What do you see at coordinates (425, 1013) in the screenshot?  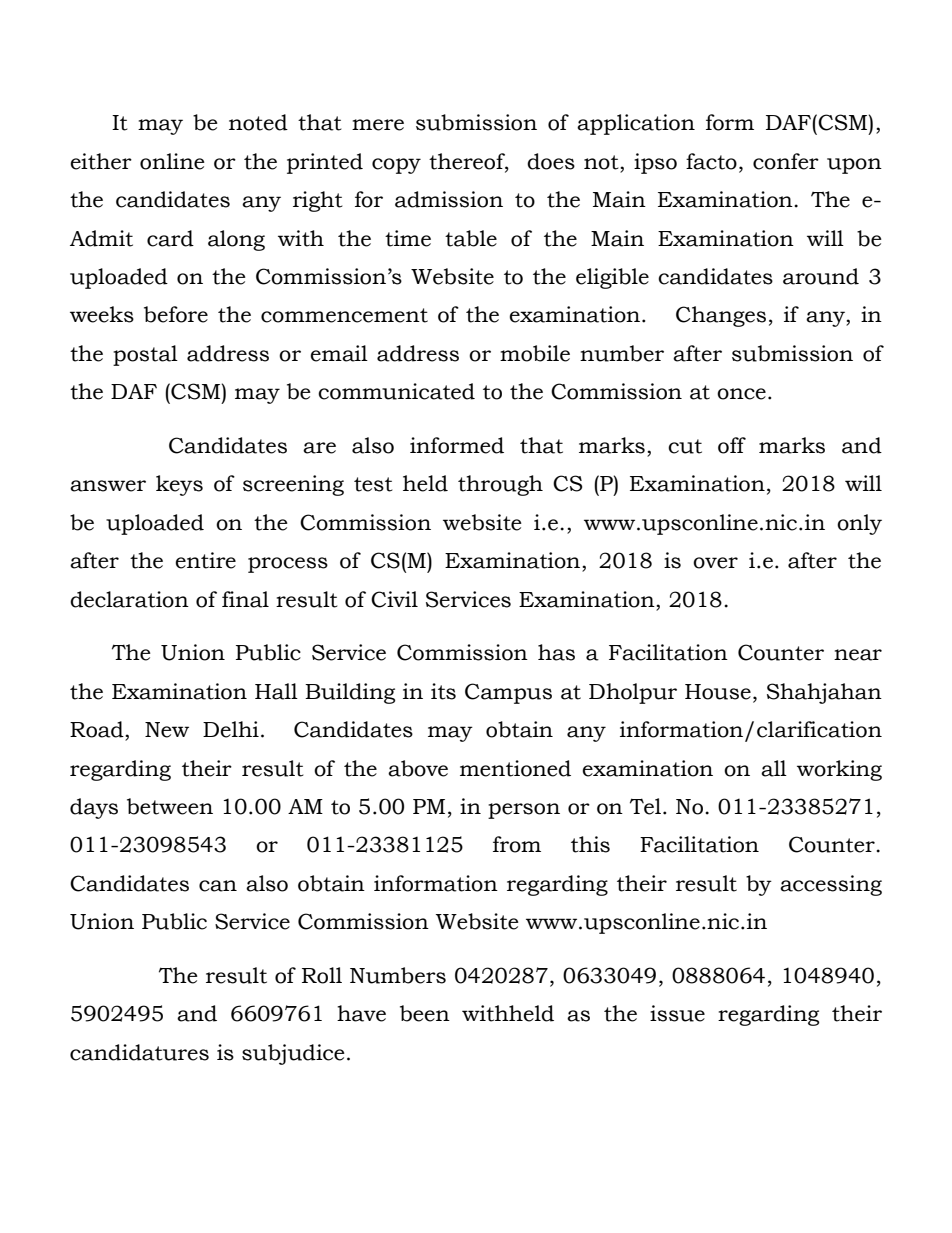 I see `been` at bounding box center [425, 1013].
